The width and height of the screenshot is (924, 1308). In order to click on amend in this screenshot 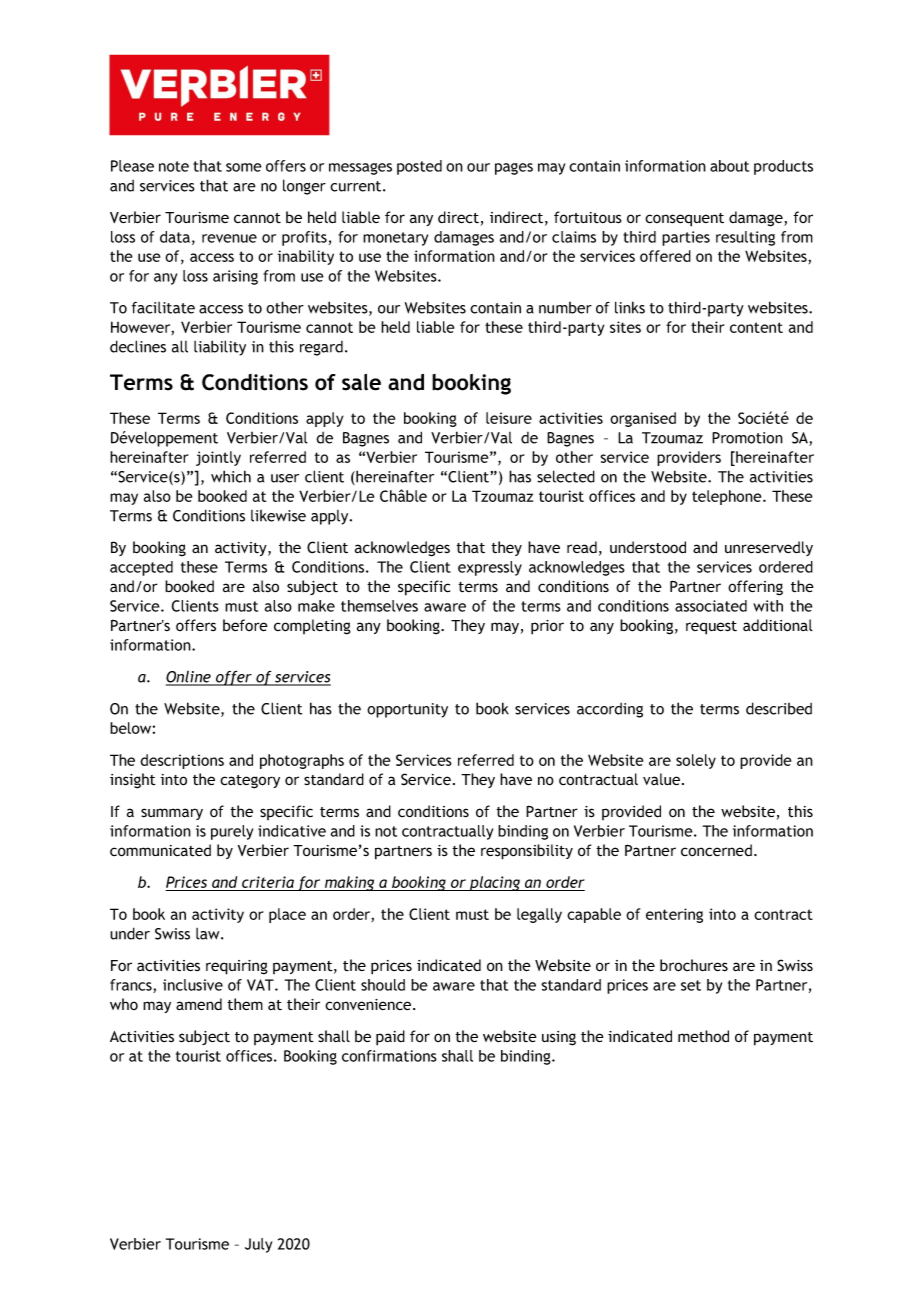, I will do `click(199, 1004)`.
